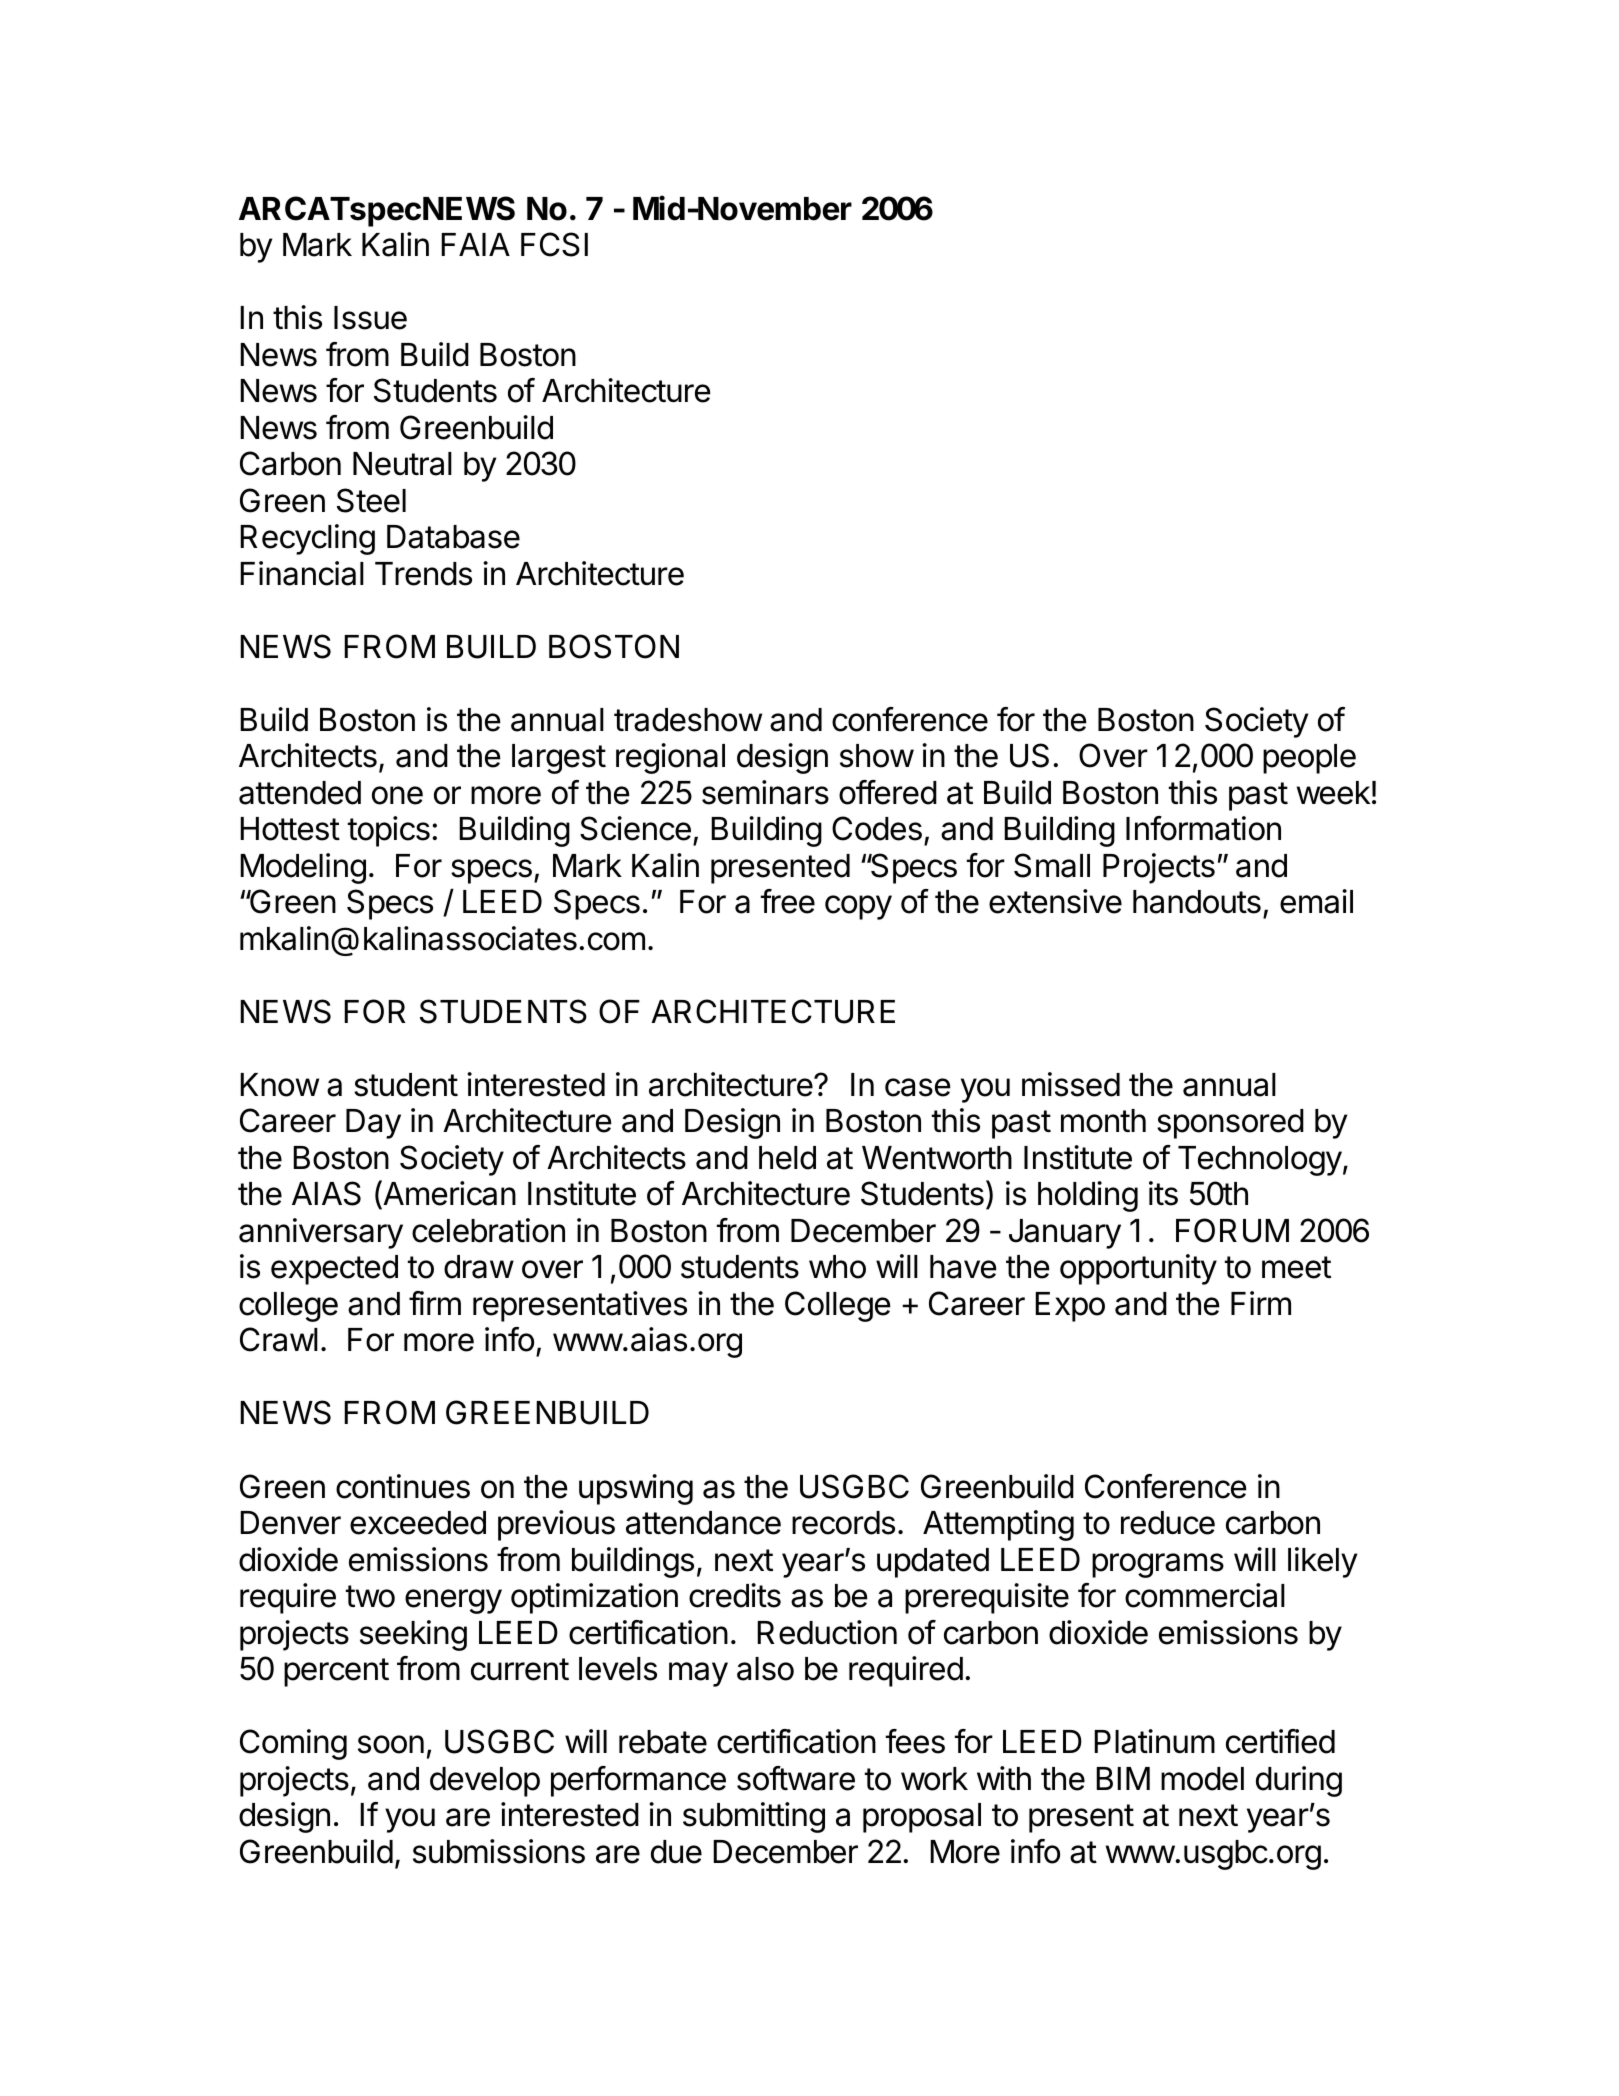  I want to click on Codes, so click(877, 828).
